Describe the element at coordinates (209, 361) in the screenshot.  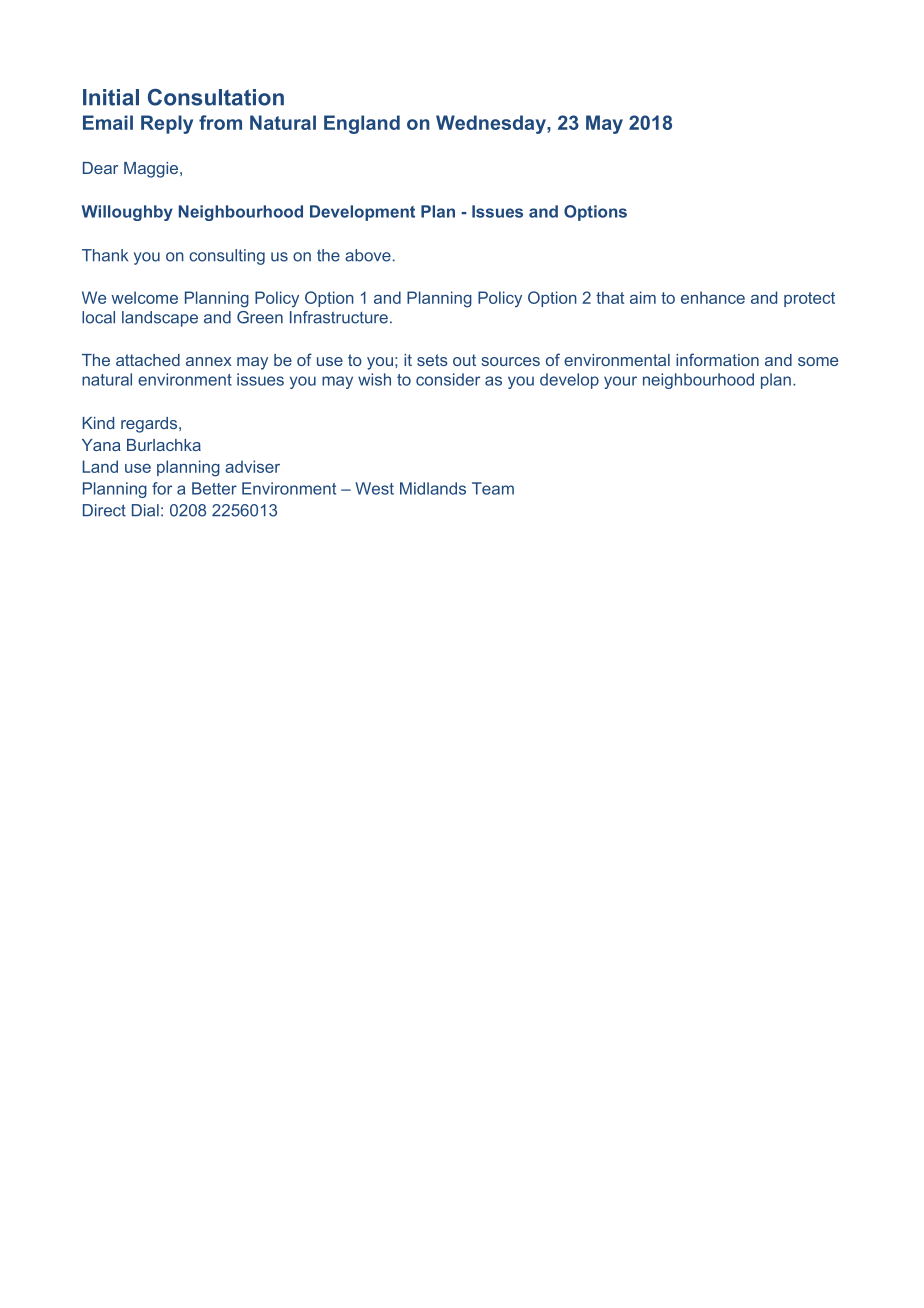
I see `annex` at that location.
